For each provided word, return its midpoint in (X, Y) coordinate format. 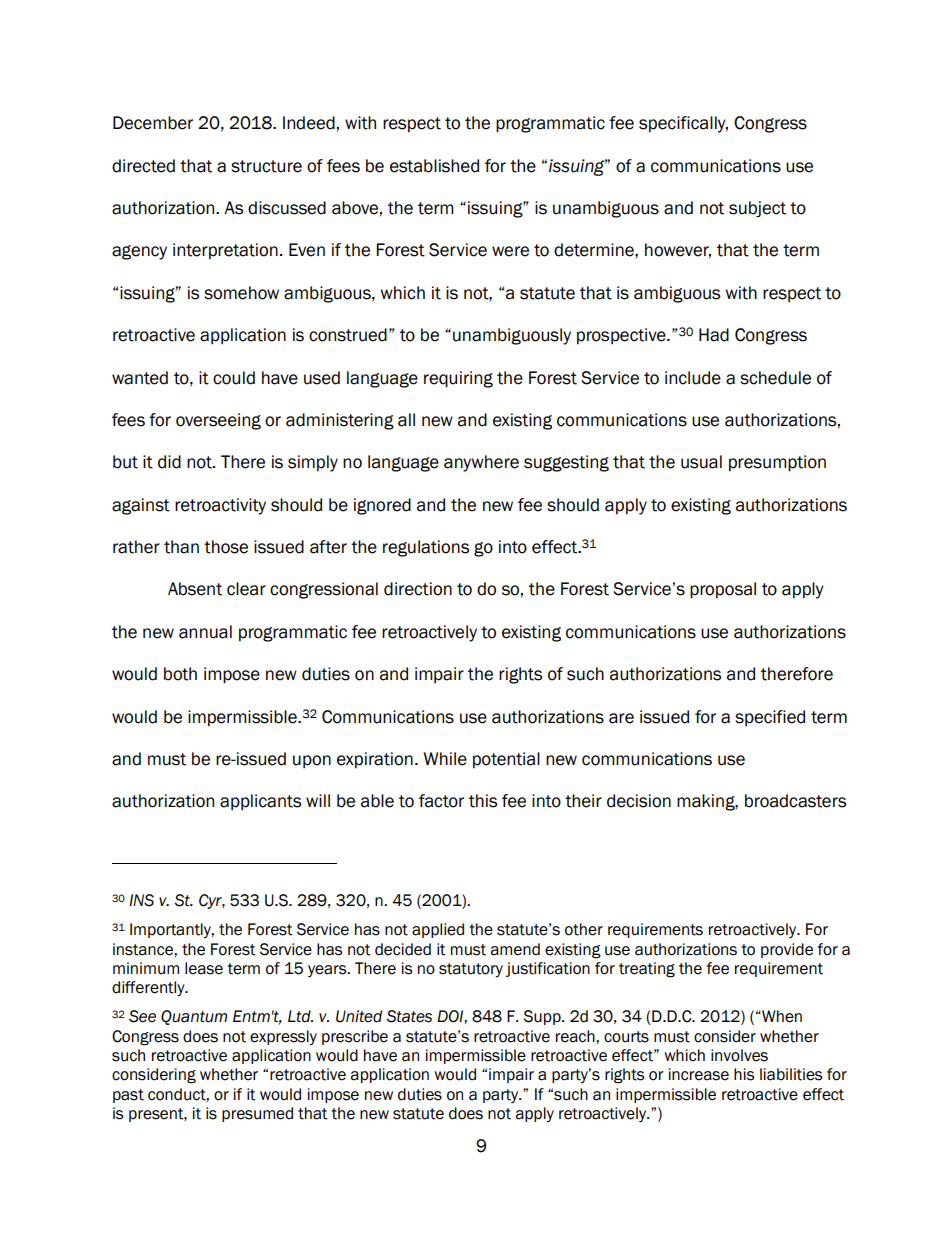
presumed (257, 1114)
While (445, 759)
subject (757, 209)
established (434, 166)
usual (701, 462)
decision (639, 801)
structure (266, 166)
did (169, 462)
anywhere (481, 463)
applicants (260, 802)
